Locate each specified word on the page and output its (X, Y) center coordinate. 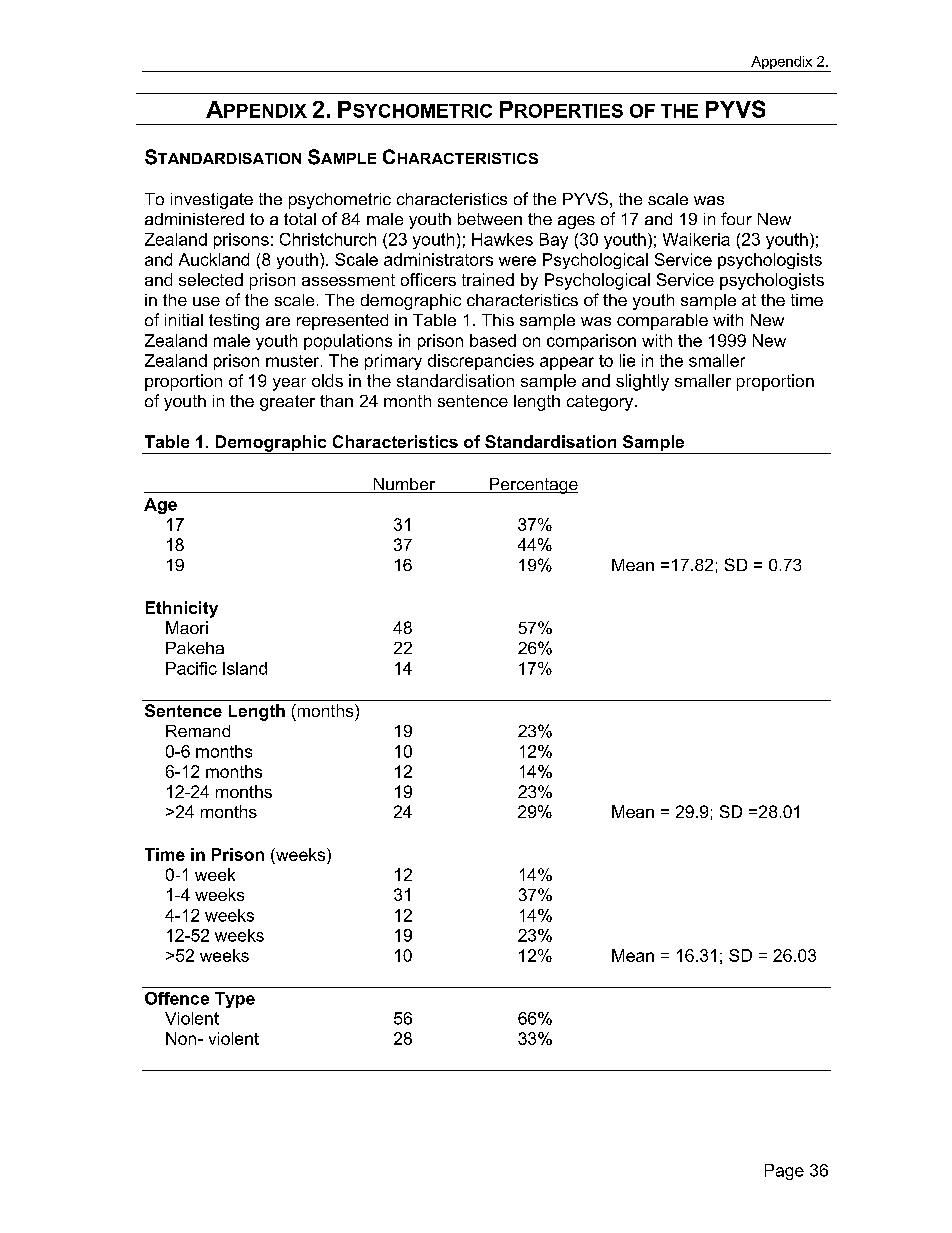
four (736, 218)
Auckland (214, 259)
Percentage (532, 486)
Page (784, 1172)
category (601, 403)
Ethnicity (182, 609)
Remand (198, 731)
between (490, 219)
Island (245, 668)
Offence (177, 998)
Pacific (191, 668)
